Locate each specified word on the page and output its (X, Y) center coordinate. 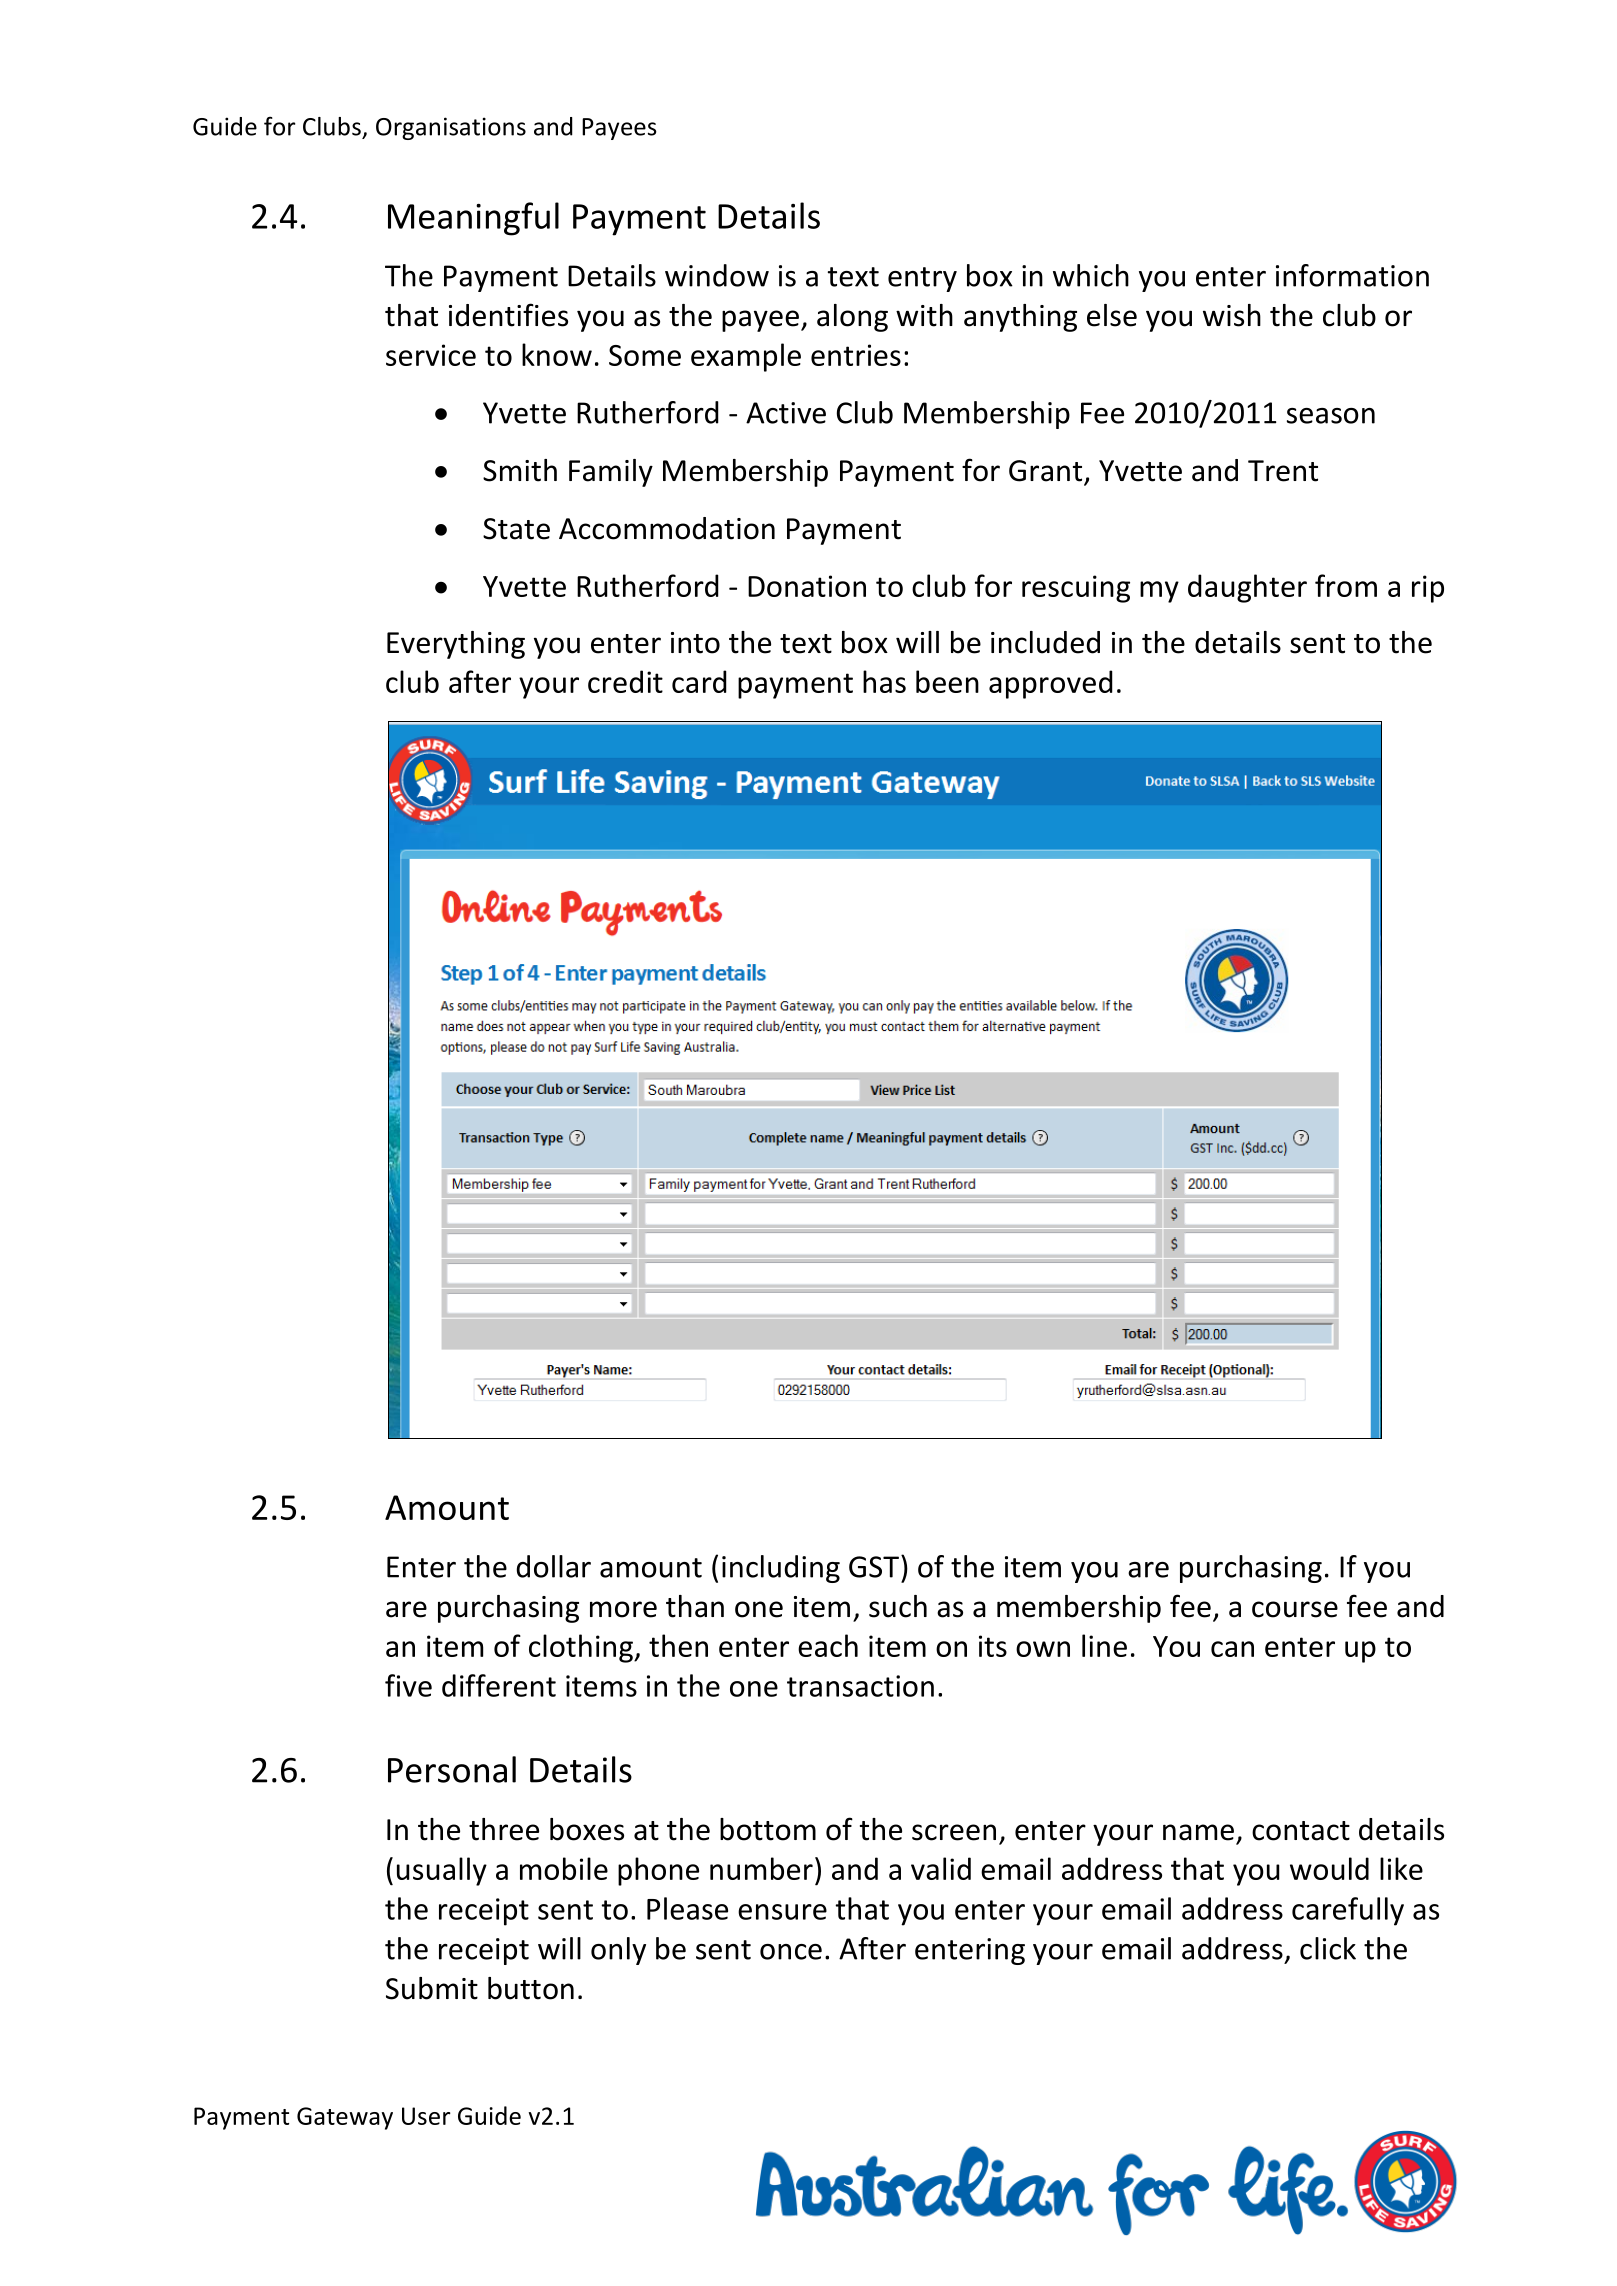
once (791, 1952)
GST (874, 1567)
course (1295, 1609)
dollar (553, 1566)
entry (922, 279)
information (1352, 275)
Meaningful (473, 219)
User (426, 2116)
